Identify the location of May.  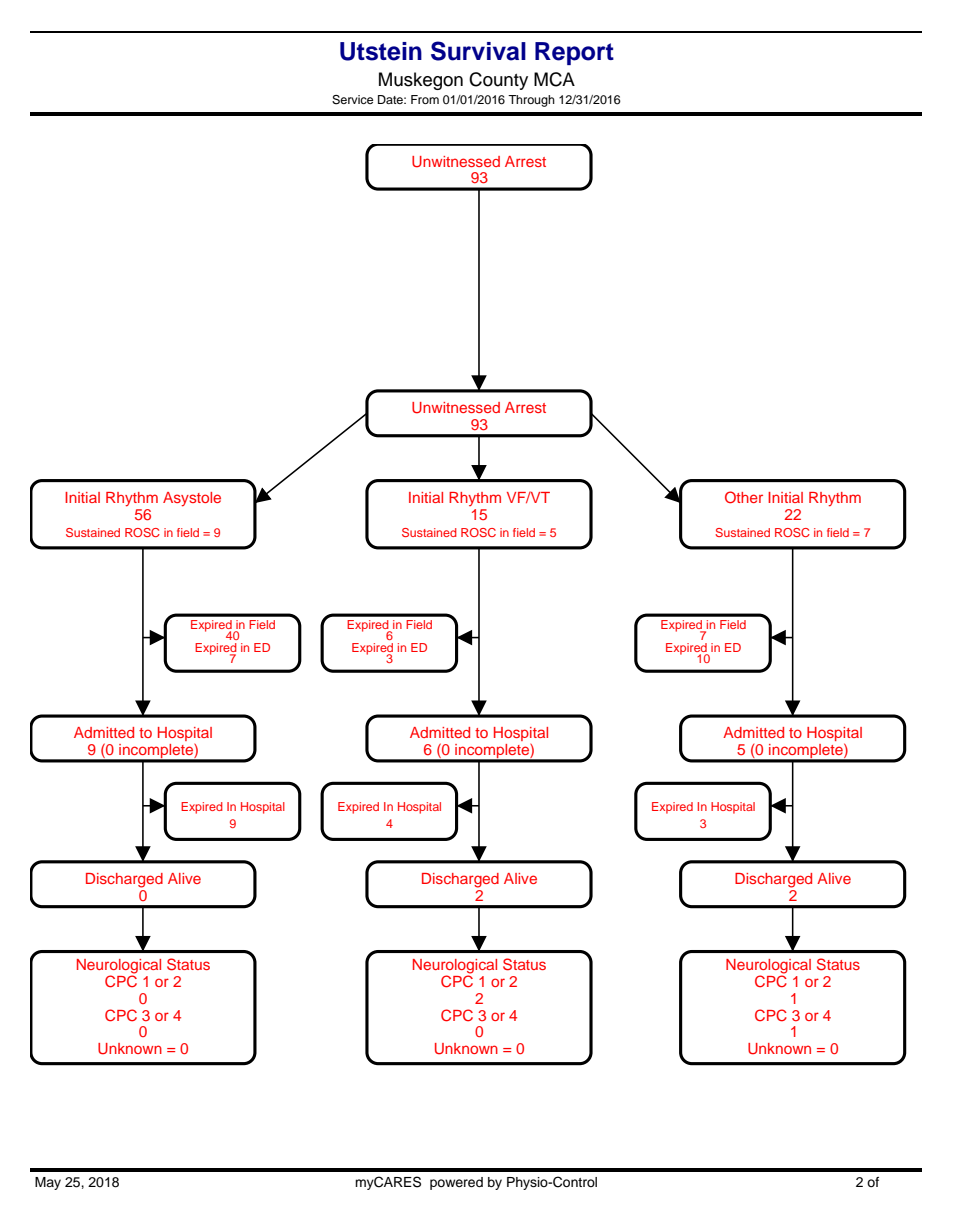
(48, 1183).
